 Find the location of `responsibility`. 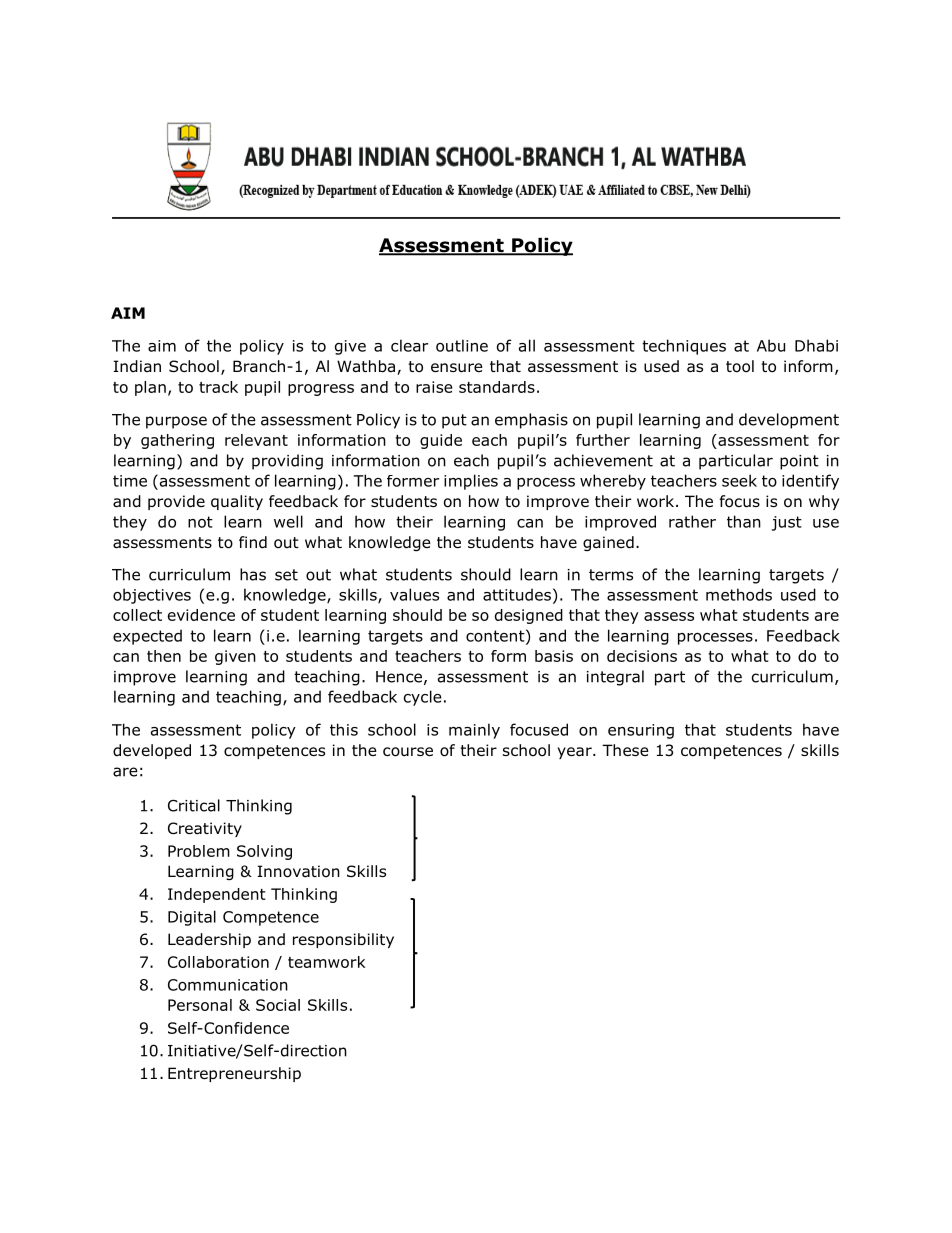

responsibility is located at coordinates (343, 940).
